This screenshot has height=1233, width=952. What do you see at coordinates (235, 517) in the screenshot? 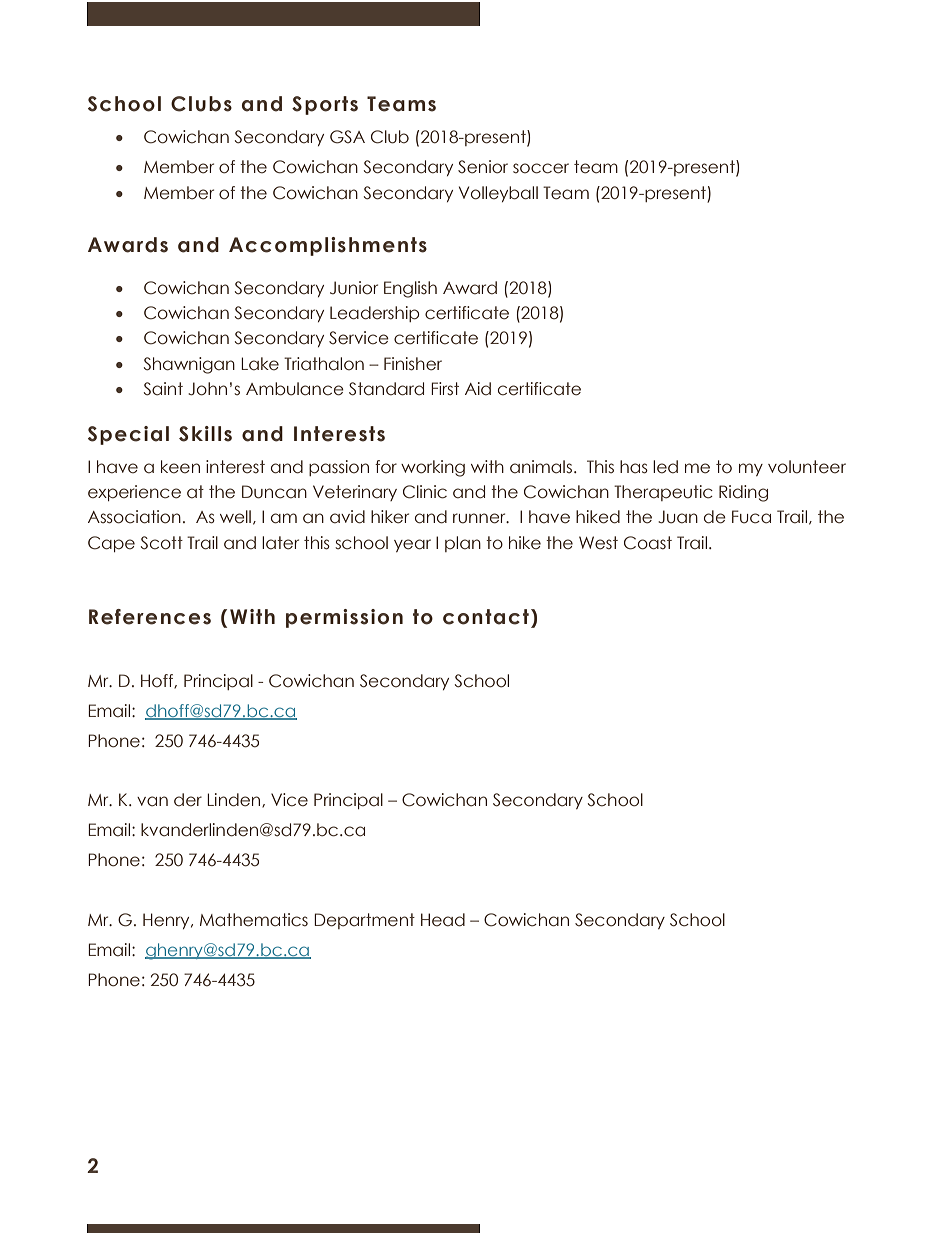
I see `well` at bounding box center [235, 517].
